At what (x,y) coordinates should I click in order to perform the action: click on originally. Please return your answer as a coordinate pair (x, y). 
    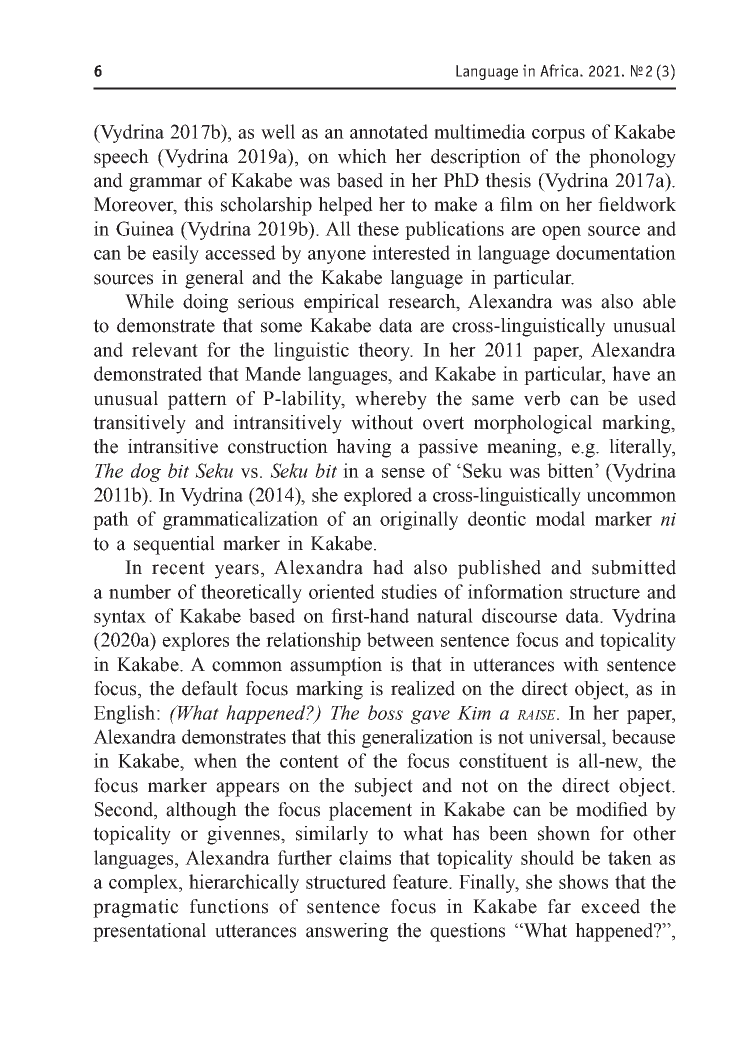
    Looking at the image, I should click on (419, 520).
